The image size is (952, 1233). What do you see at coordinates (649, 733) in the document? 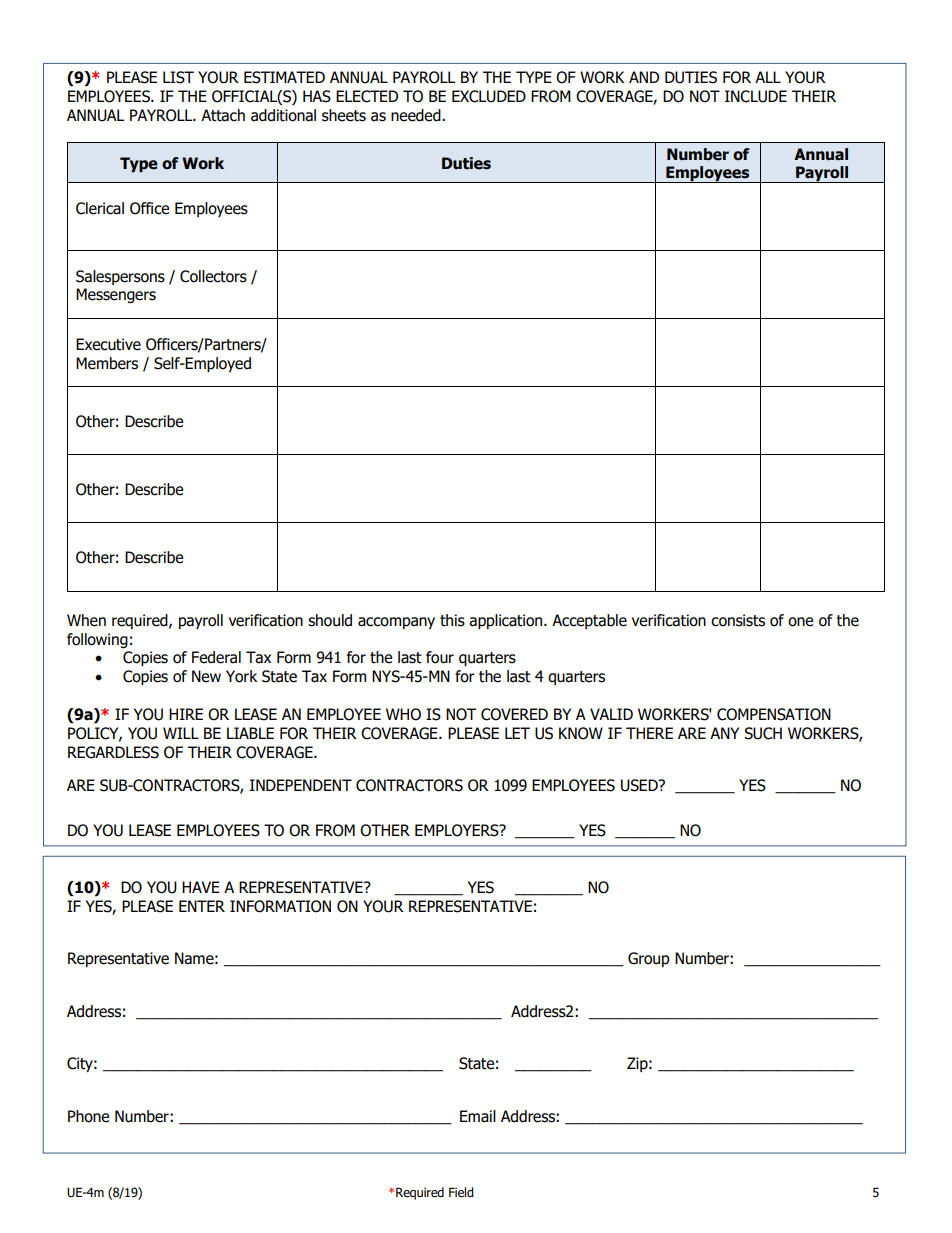
I see `THERE` at bounding box center [649, 733].
